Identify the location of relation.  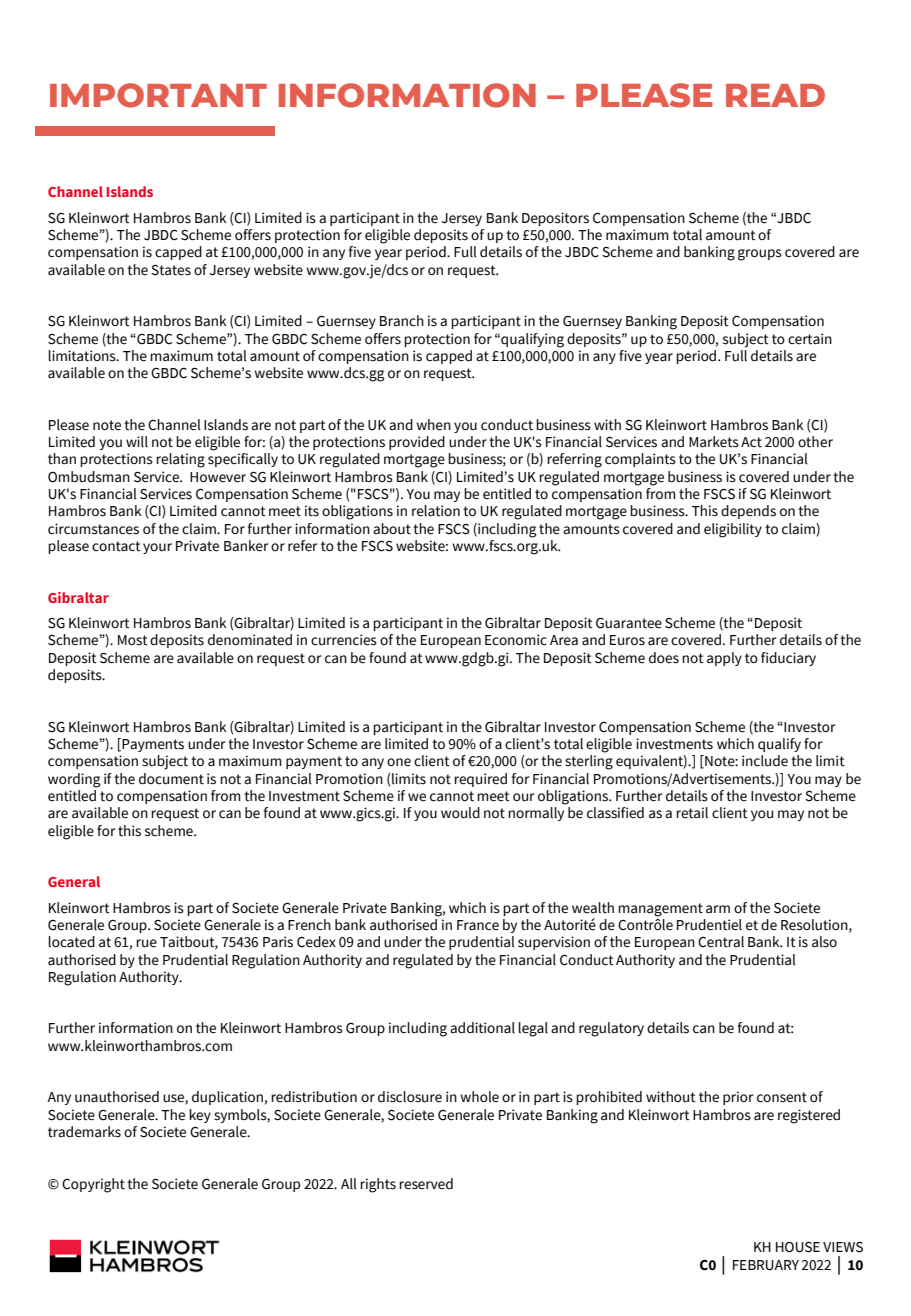
(436, 511).
